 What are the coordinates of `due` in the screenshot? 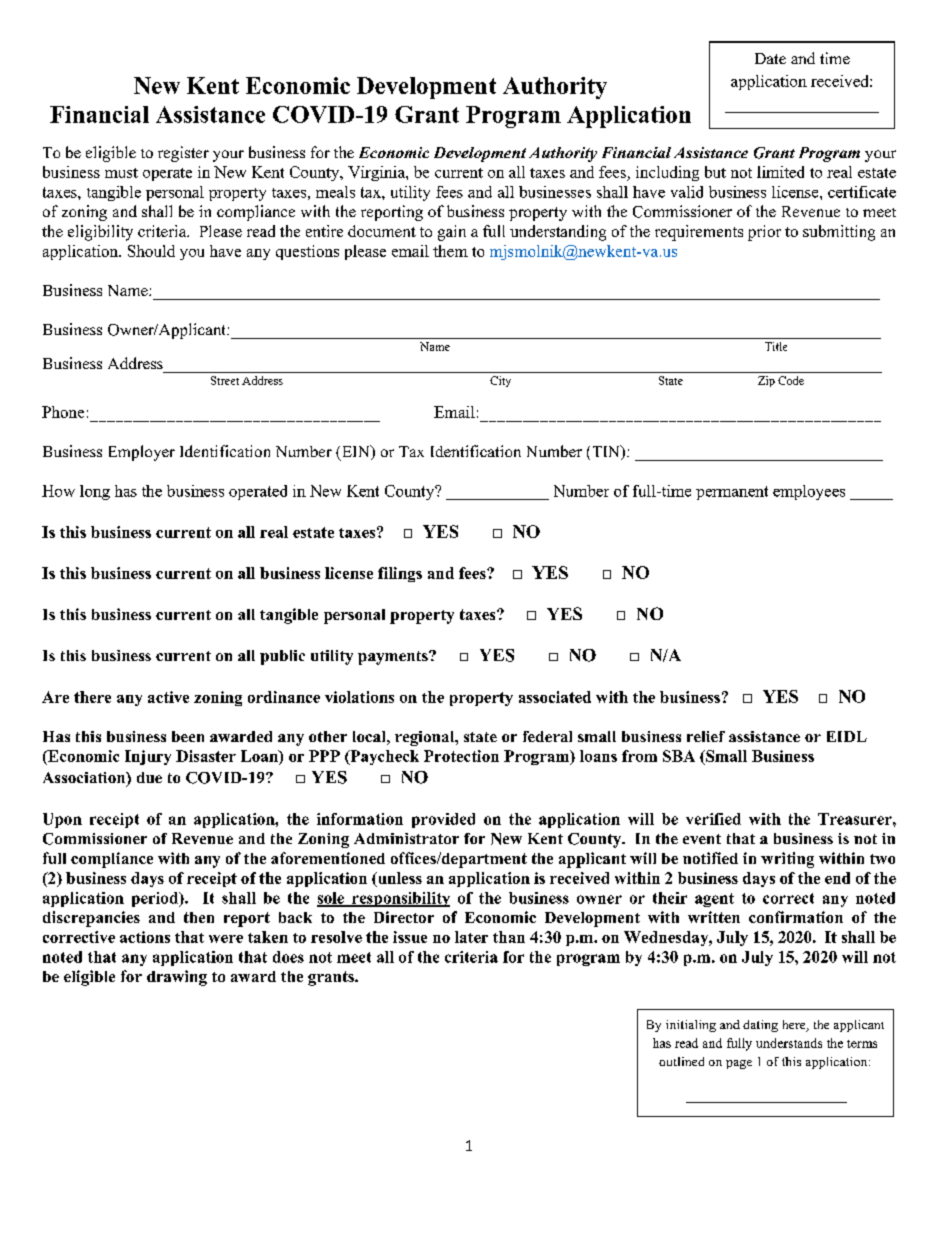 It's located at (149, 777).
